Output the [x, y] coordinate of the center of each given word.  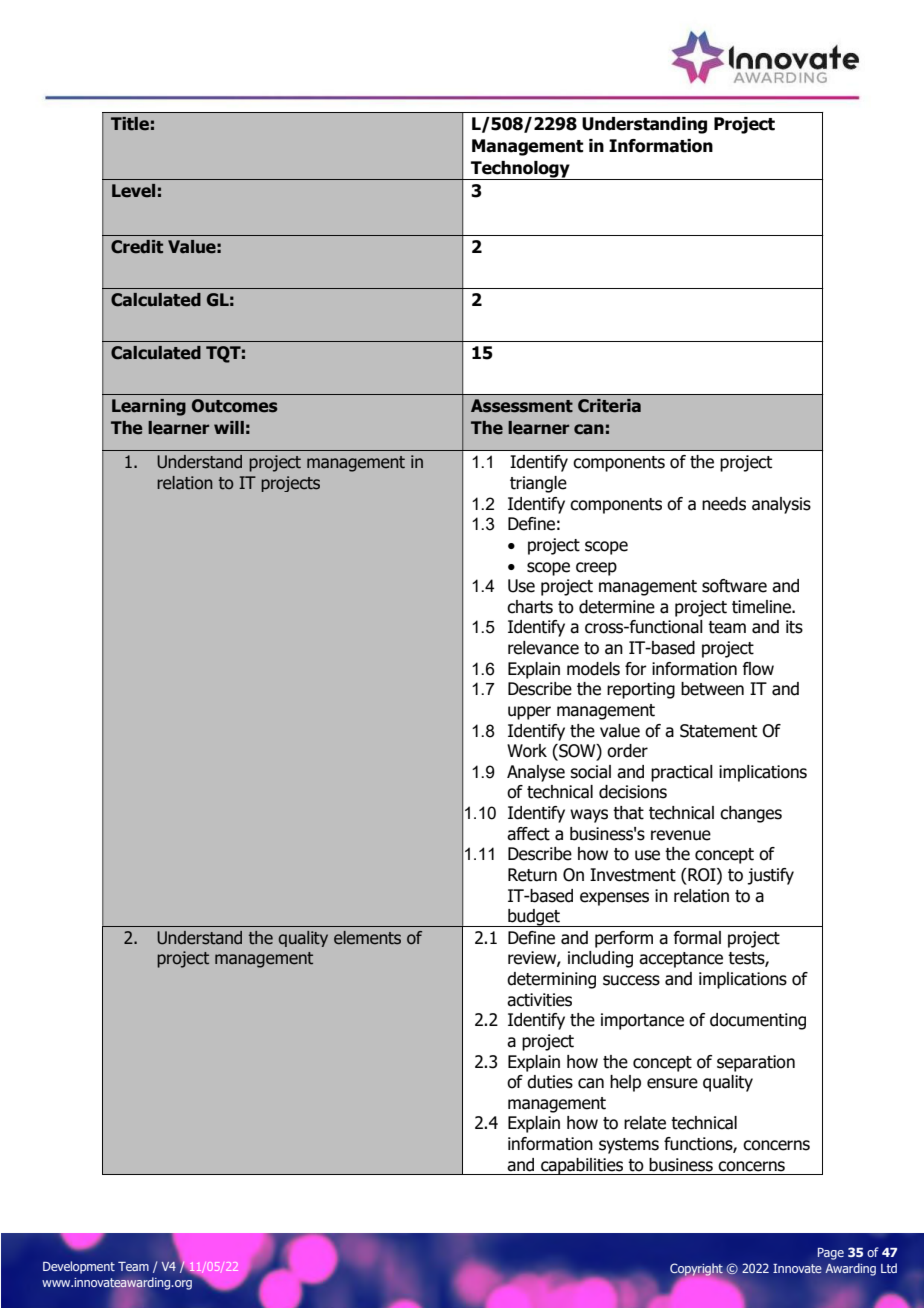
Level [133, 191]
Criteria [609, 406]
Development [79, 1267]
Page [831, 1254]
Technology [520, 170]
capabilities [582, 1166]
